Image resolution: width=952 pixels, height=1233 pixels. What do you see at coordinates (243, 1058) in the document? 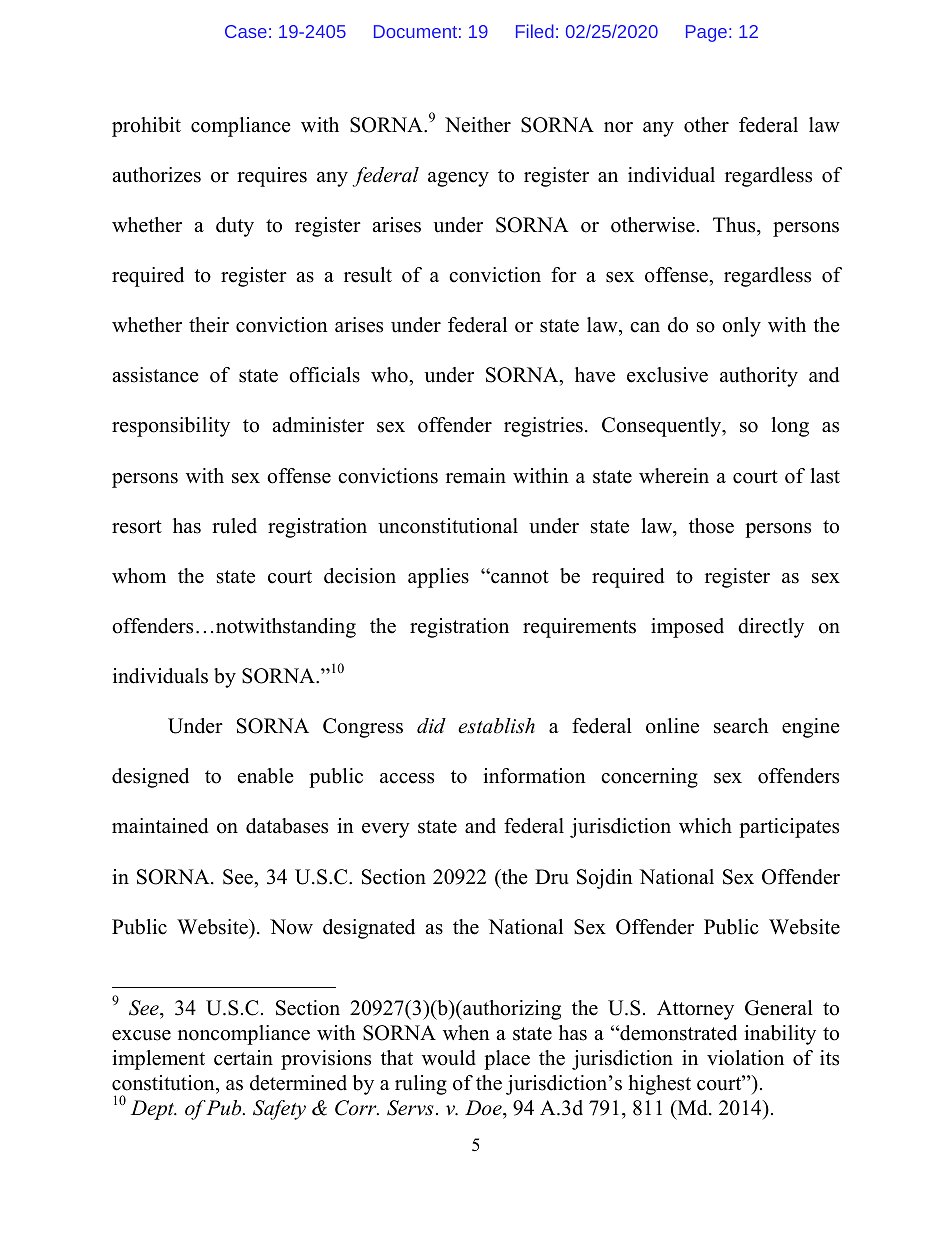
I see `certain` at bounding box center [243, 1058].
